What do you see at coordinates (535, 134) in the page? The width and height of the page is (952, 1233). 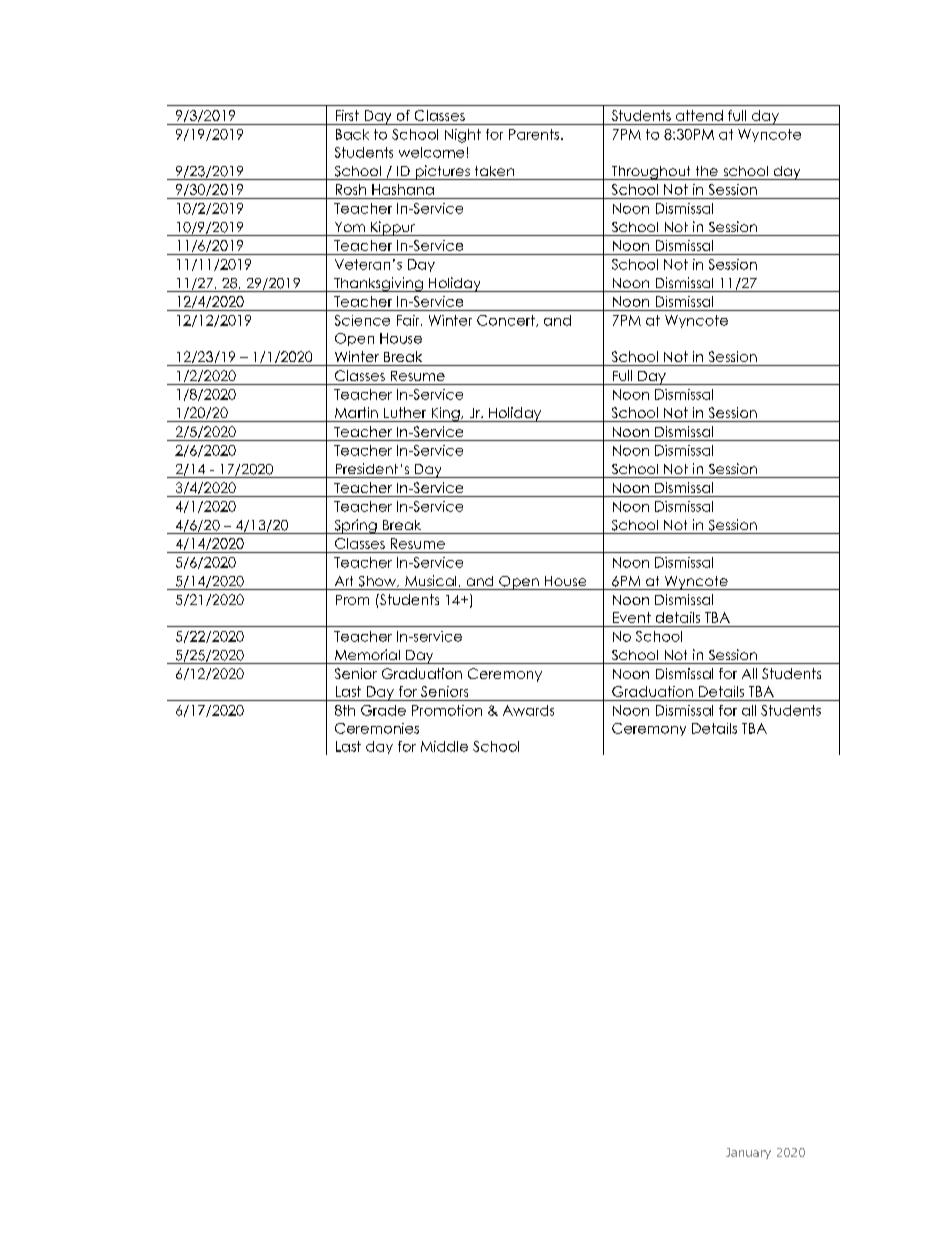 I see `Parents` at bounding box center [535, 134].
